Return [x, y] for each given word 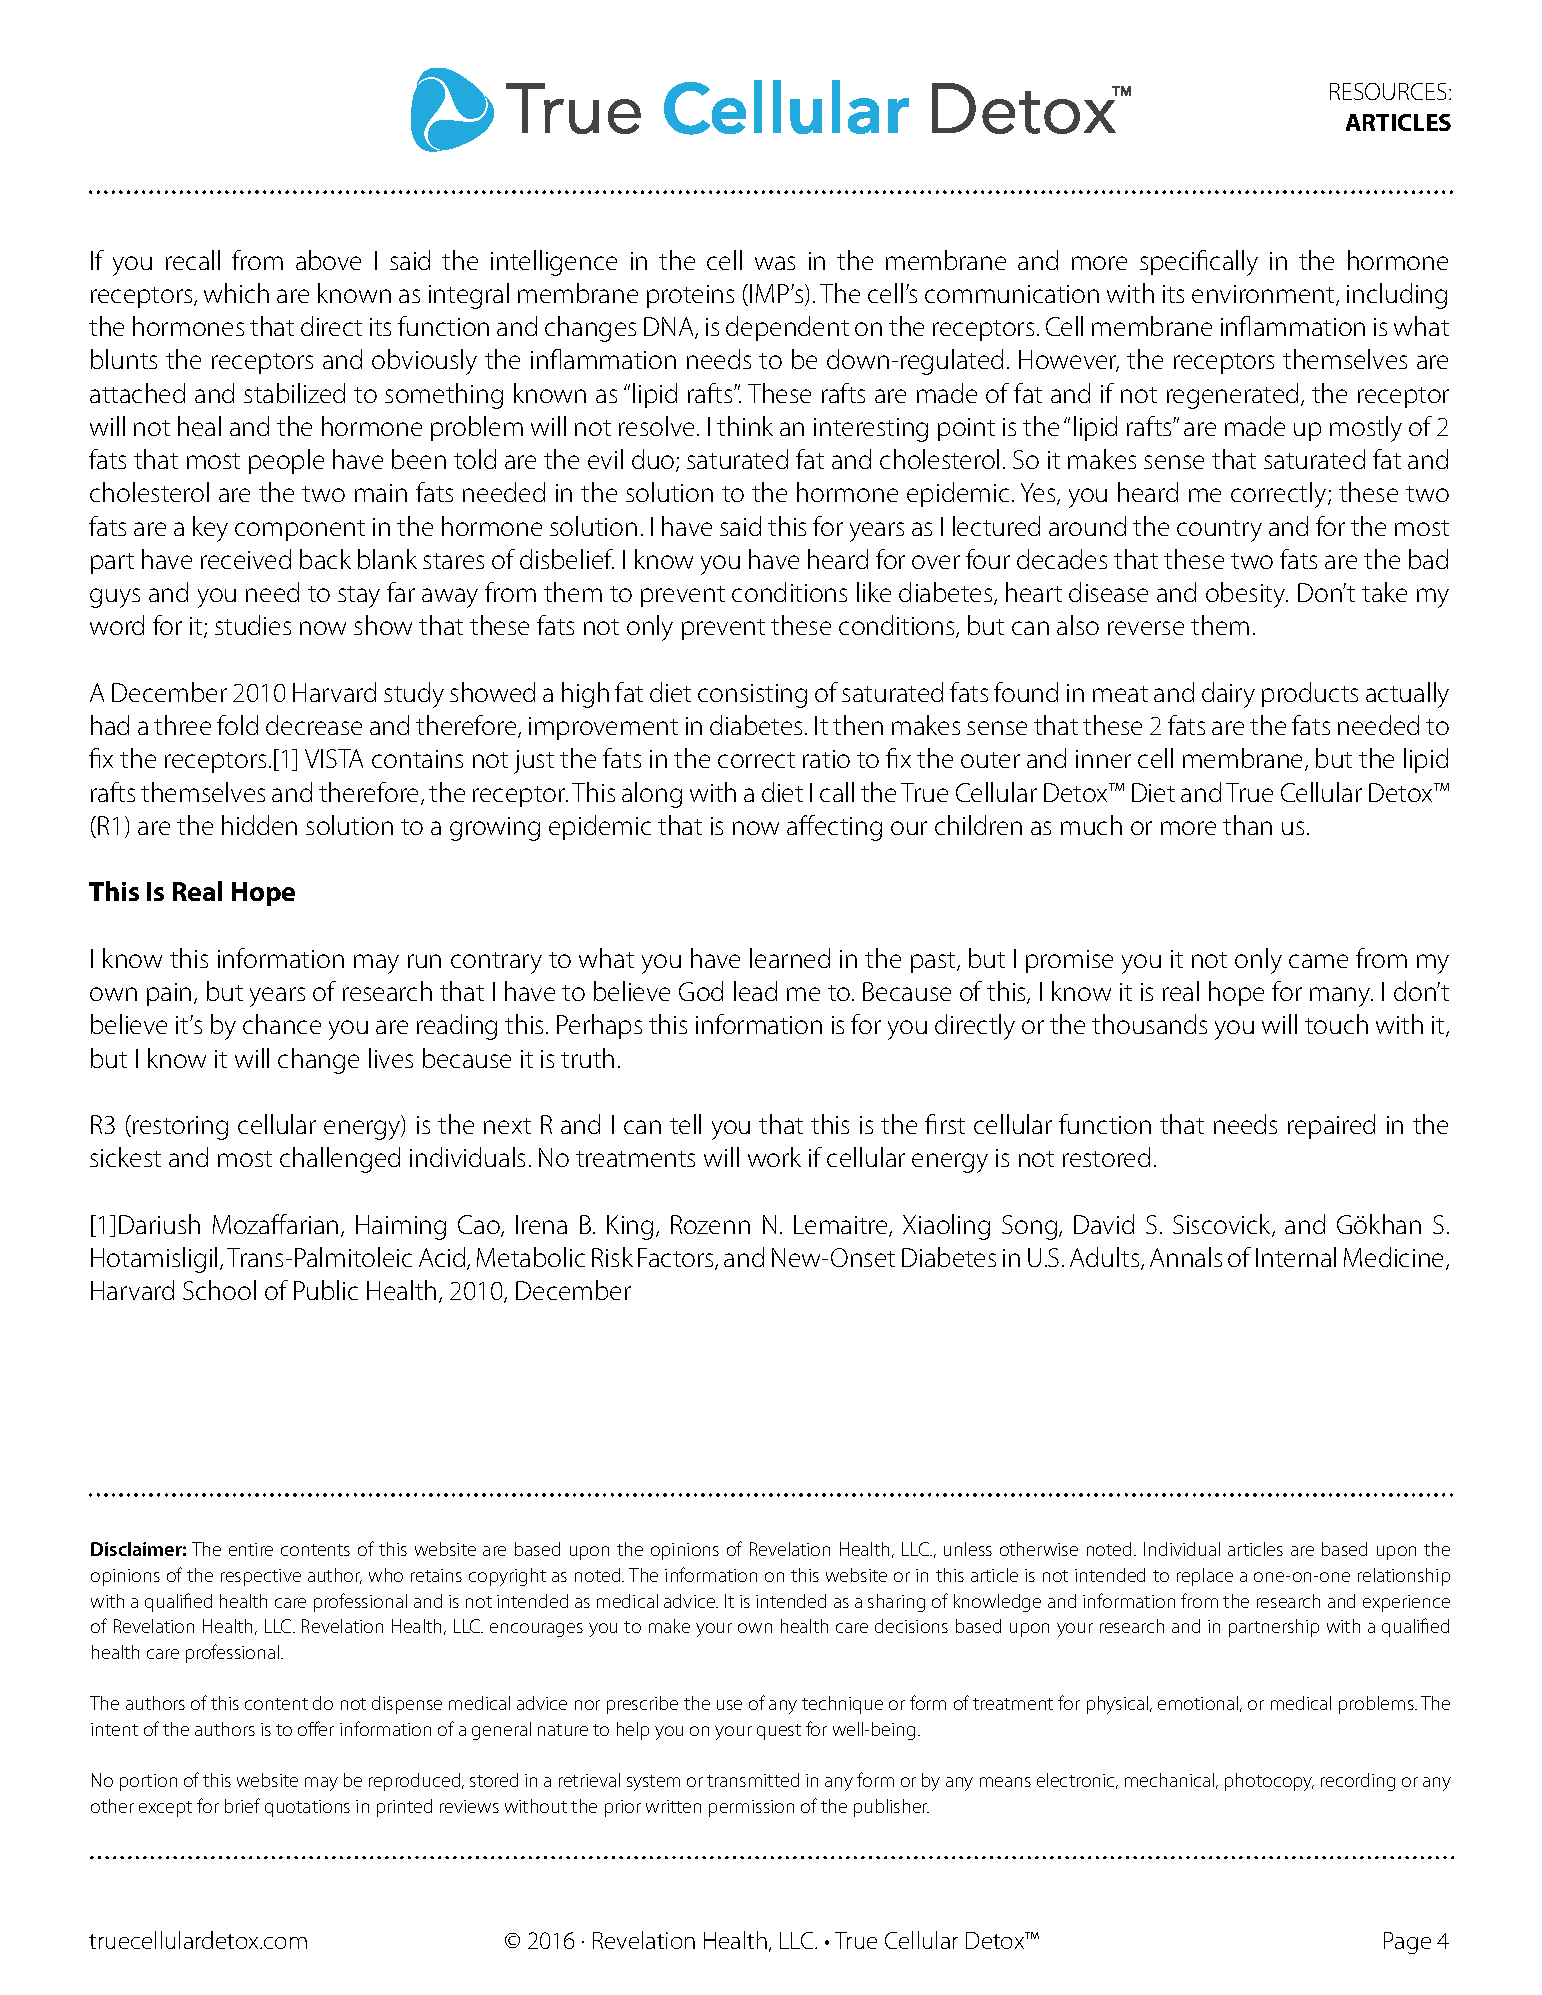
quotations [307, 1808]
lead [755, 991]
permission [751, 1808]
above [328, 260]
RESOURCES [1388, 91]
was [775, 263]
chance [282, 1024]
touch [1336, 1024]
